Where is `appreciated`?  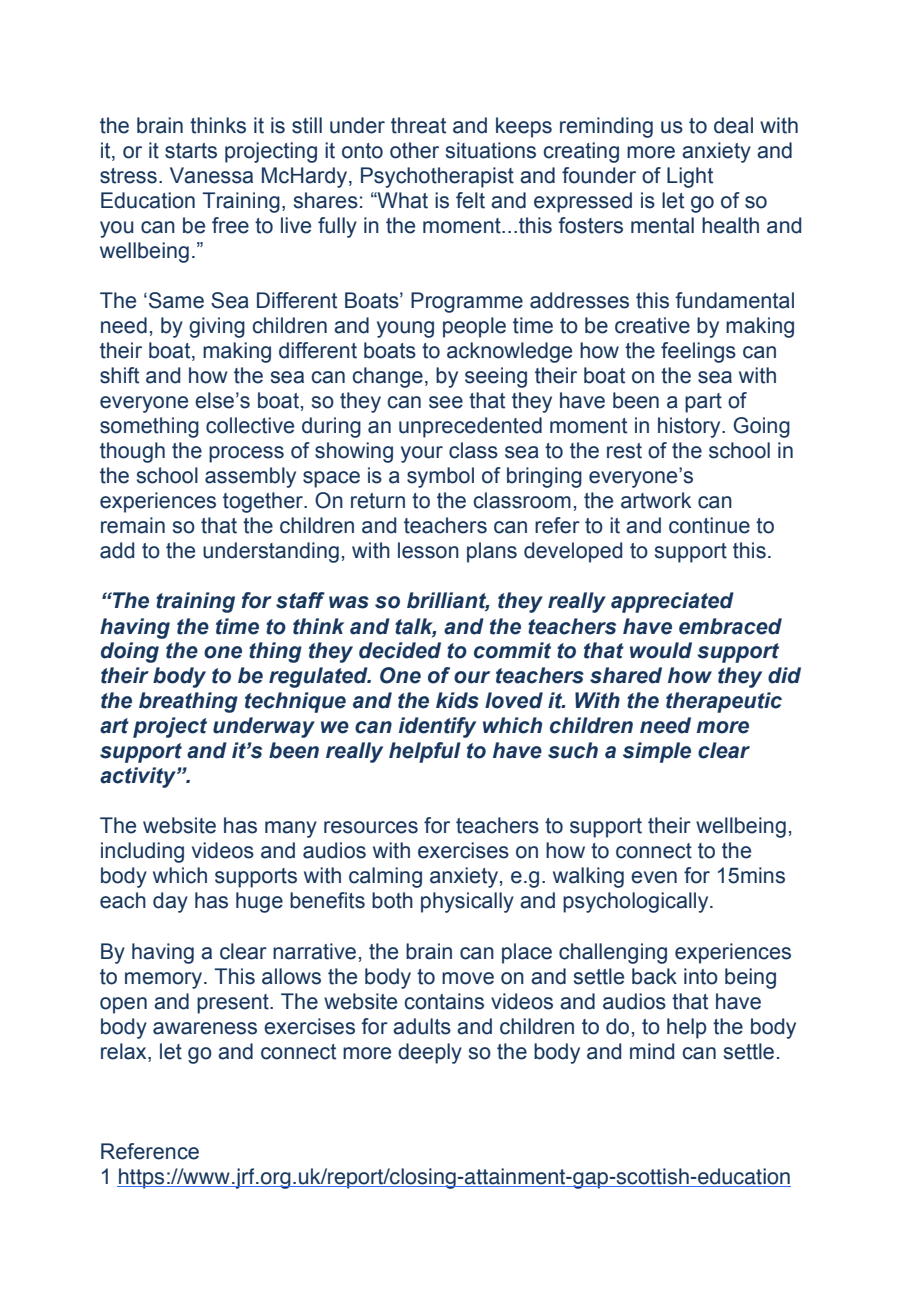
appreciated is located at coordinates (672, 602).
